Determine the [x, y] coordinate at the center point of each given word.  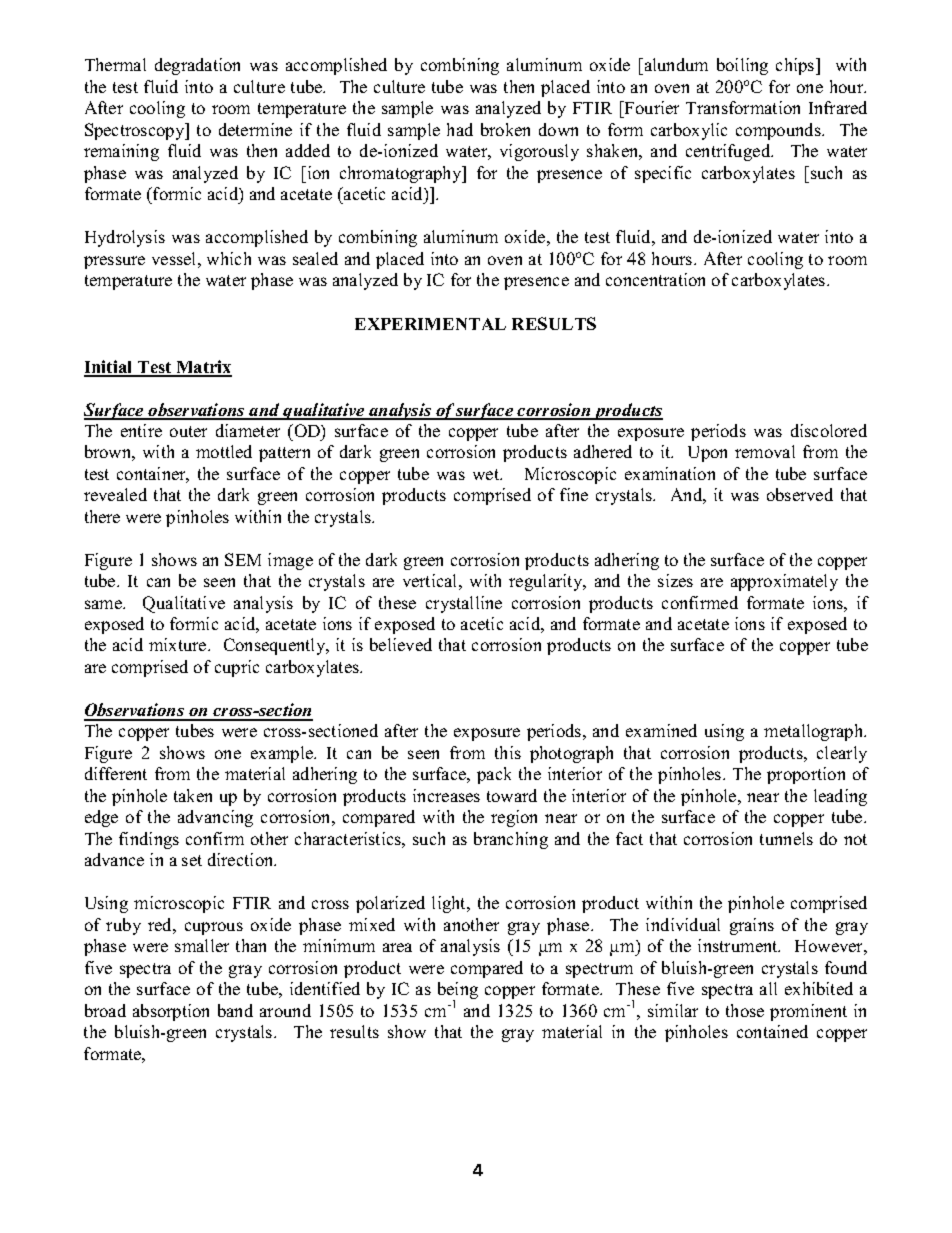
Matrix [203, 368]
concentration [655, 279]
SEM [243, 559]
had [460, 129]
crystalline [464, 604]
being [458, 992]
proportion [806, 775]
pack [494, 775]
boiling [742, 66]
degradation [197, 66]
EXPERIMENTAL [430, 324]
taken [193, 795]
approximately [784, 582]
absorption [171, 1012]
